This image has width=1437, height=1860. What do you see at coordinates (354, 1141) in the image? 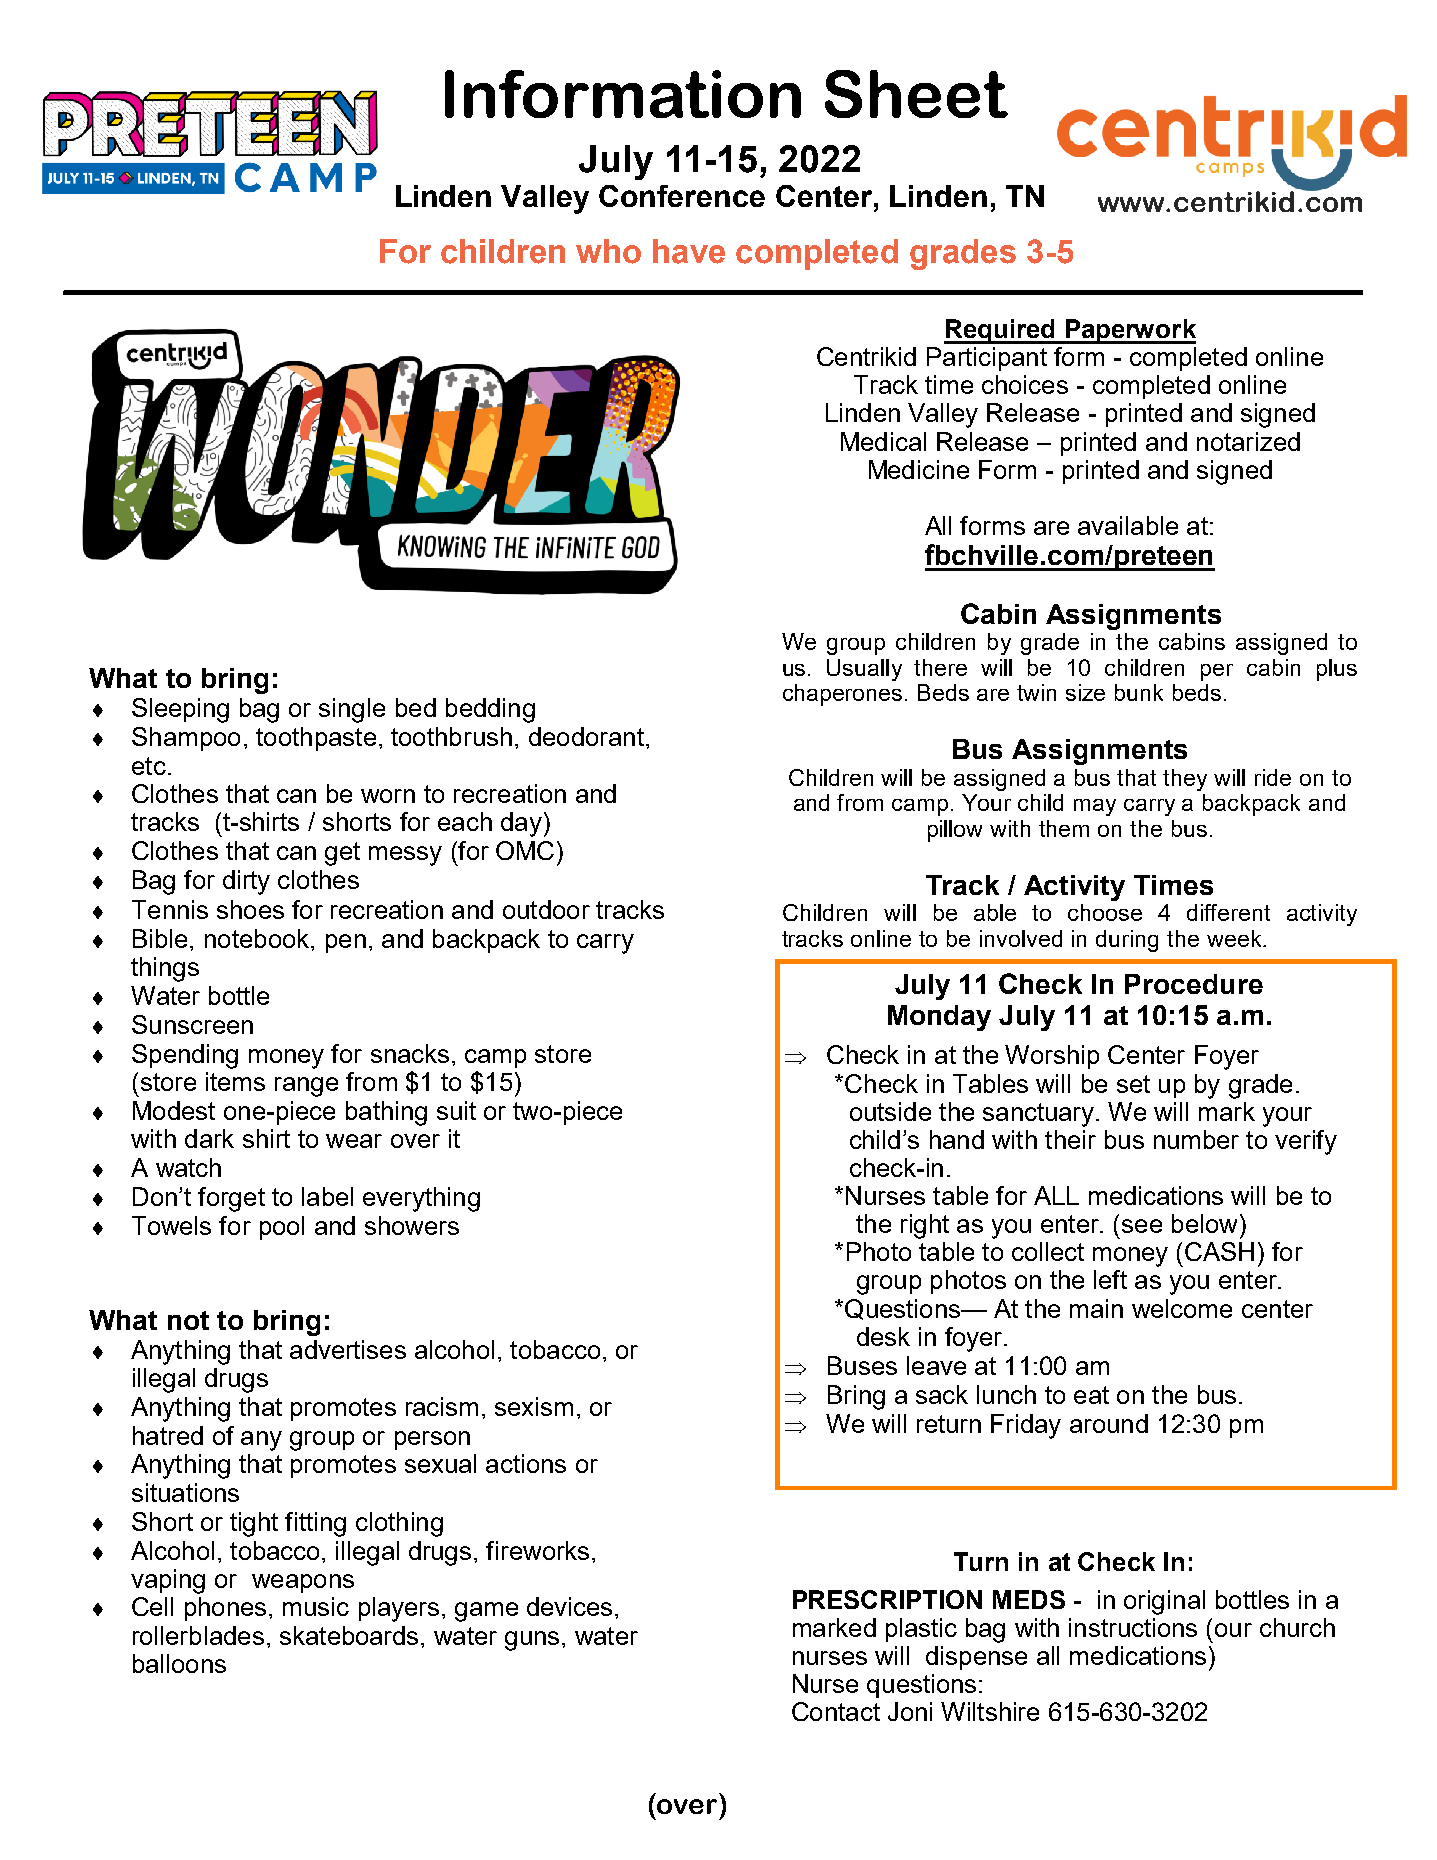
I see `wear` at bounding box center [354, 1141].
